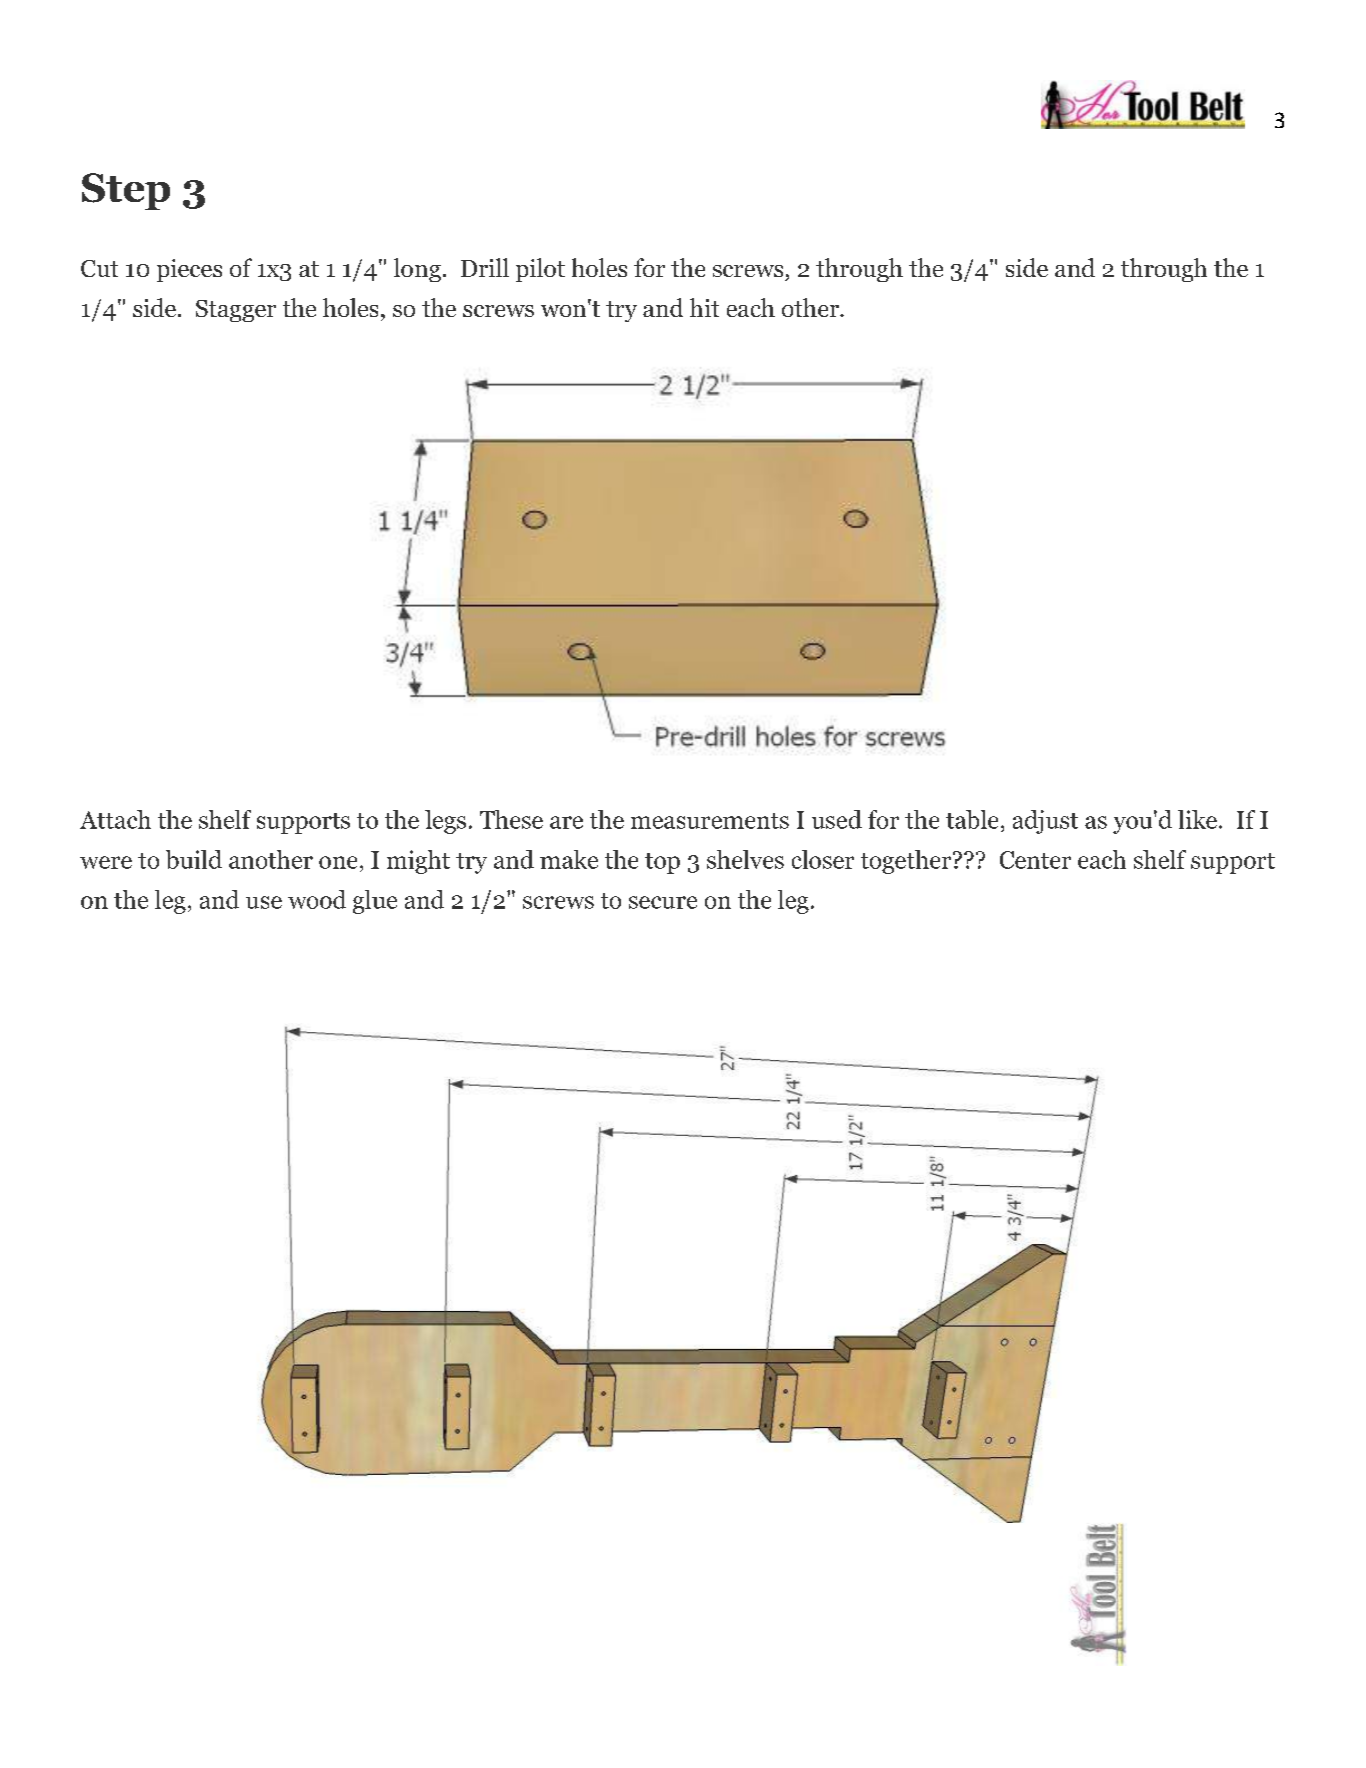 The width and height of the screenshot is (1366, 1768). I want to click on pilot, so click(540, 270).
